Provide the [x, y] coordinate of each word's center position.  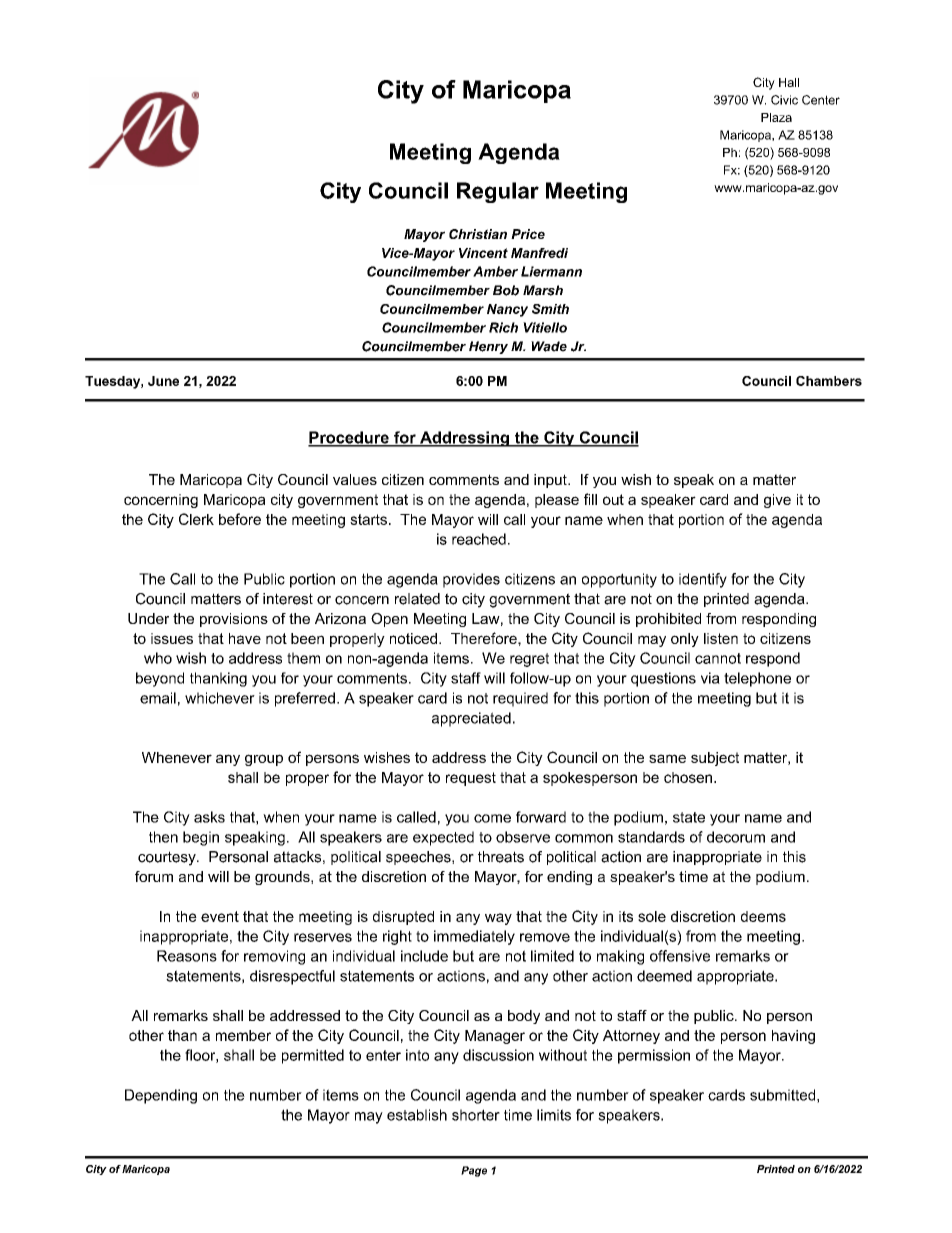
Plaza [776, 117]
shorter [476, 1115]
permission [654, 1056]
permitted [313, 1056]
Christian [478, 234]
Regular [498, 192]
